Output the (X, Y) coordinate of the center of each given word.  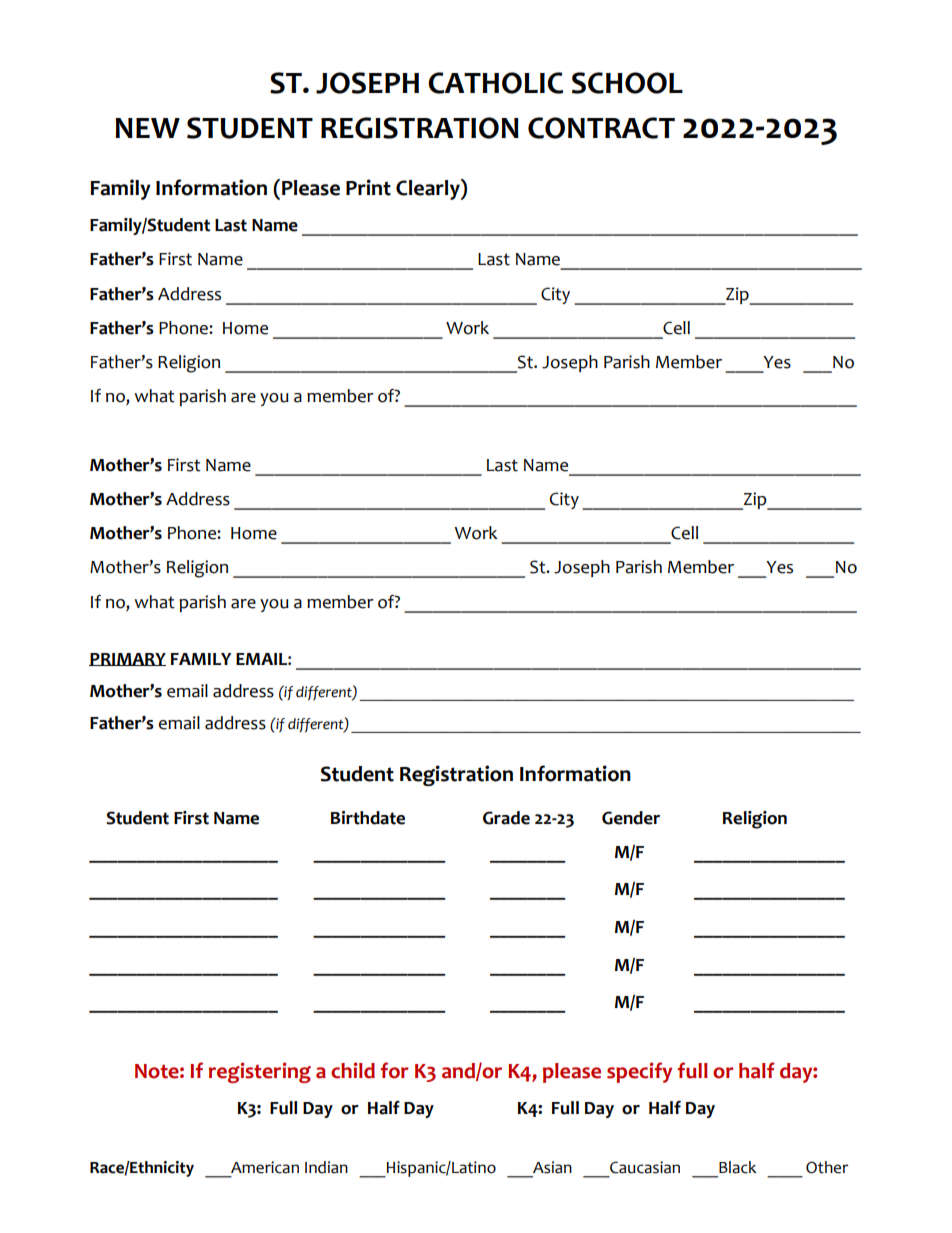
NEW (147, 128)
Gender (631, 818)
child (353, 1070)
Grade (506, 818)
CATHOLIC (495, 83)
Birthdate (368, 818)
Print (368, 187)
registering (260, 1072)
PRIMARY (127, 659)
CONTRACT (601, 128)
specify (639, 1072)
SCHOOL (627, 83)
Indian (326, 1167)
